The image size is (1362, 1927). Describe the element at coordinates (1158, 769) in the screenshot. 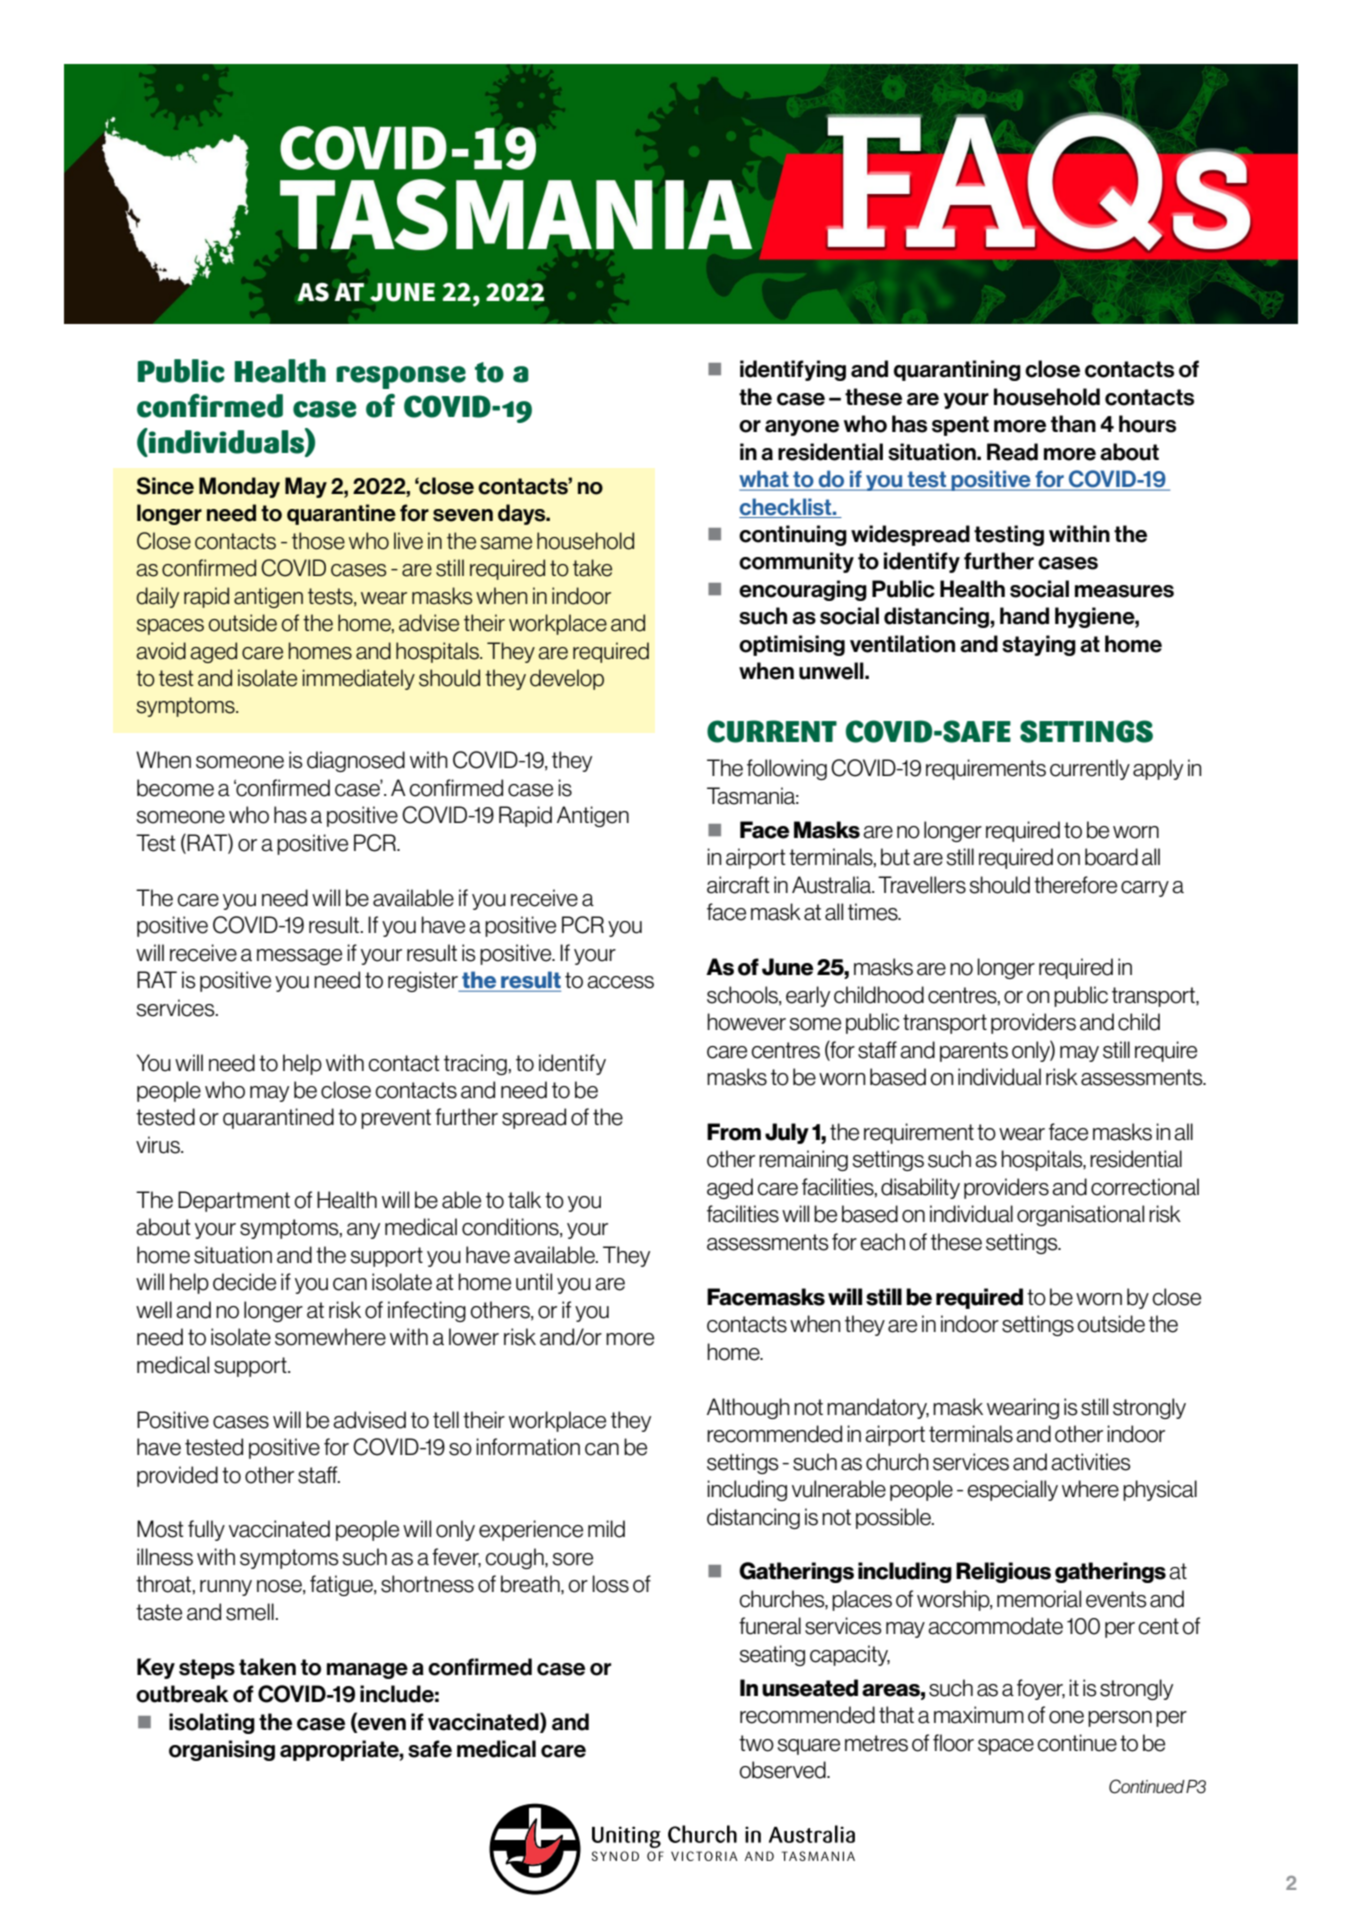

I see `apply` at that location.
